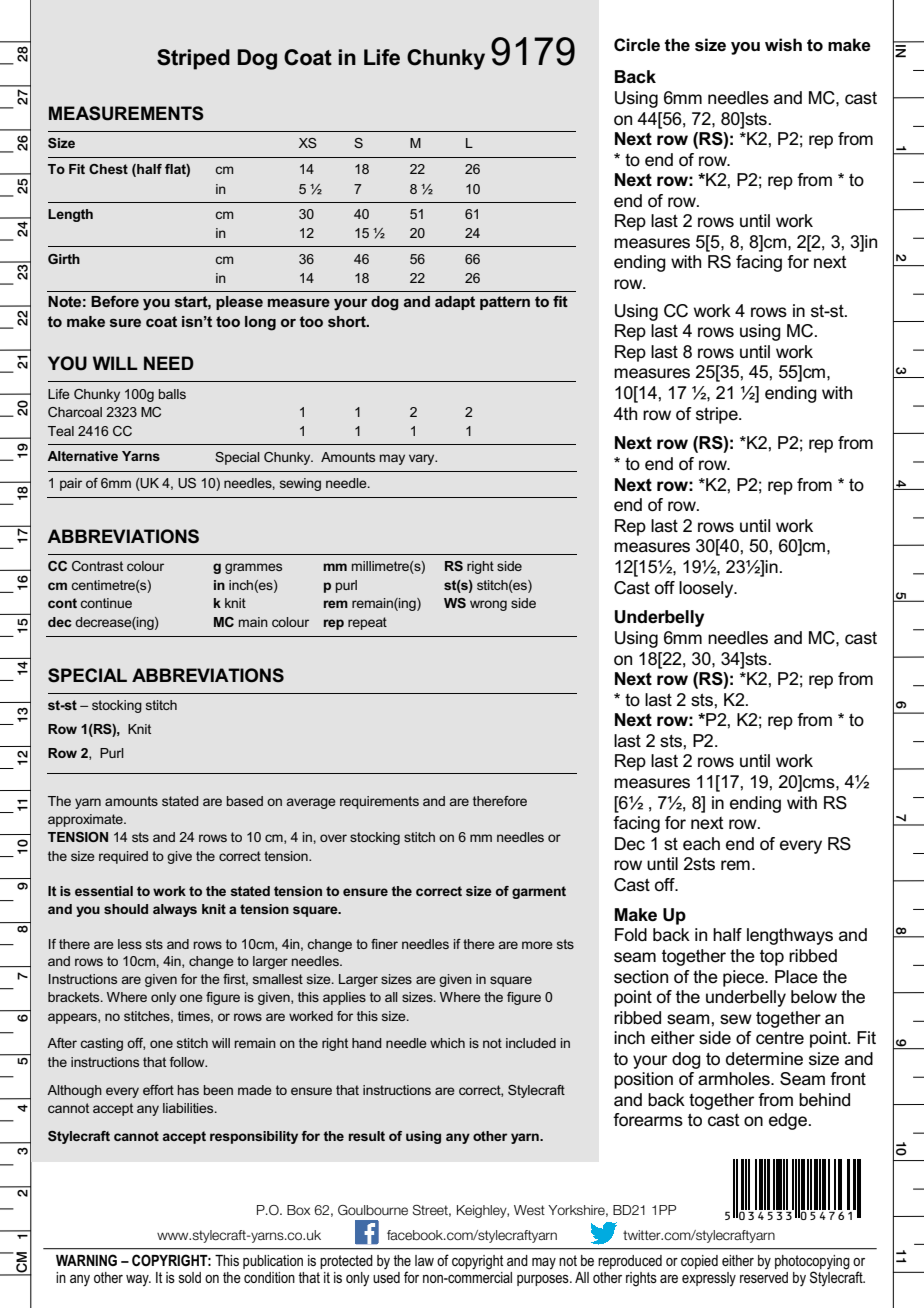 This page has height=1308, width=924. I want to click on loosely, so click(707, 589).
